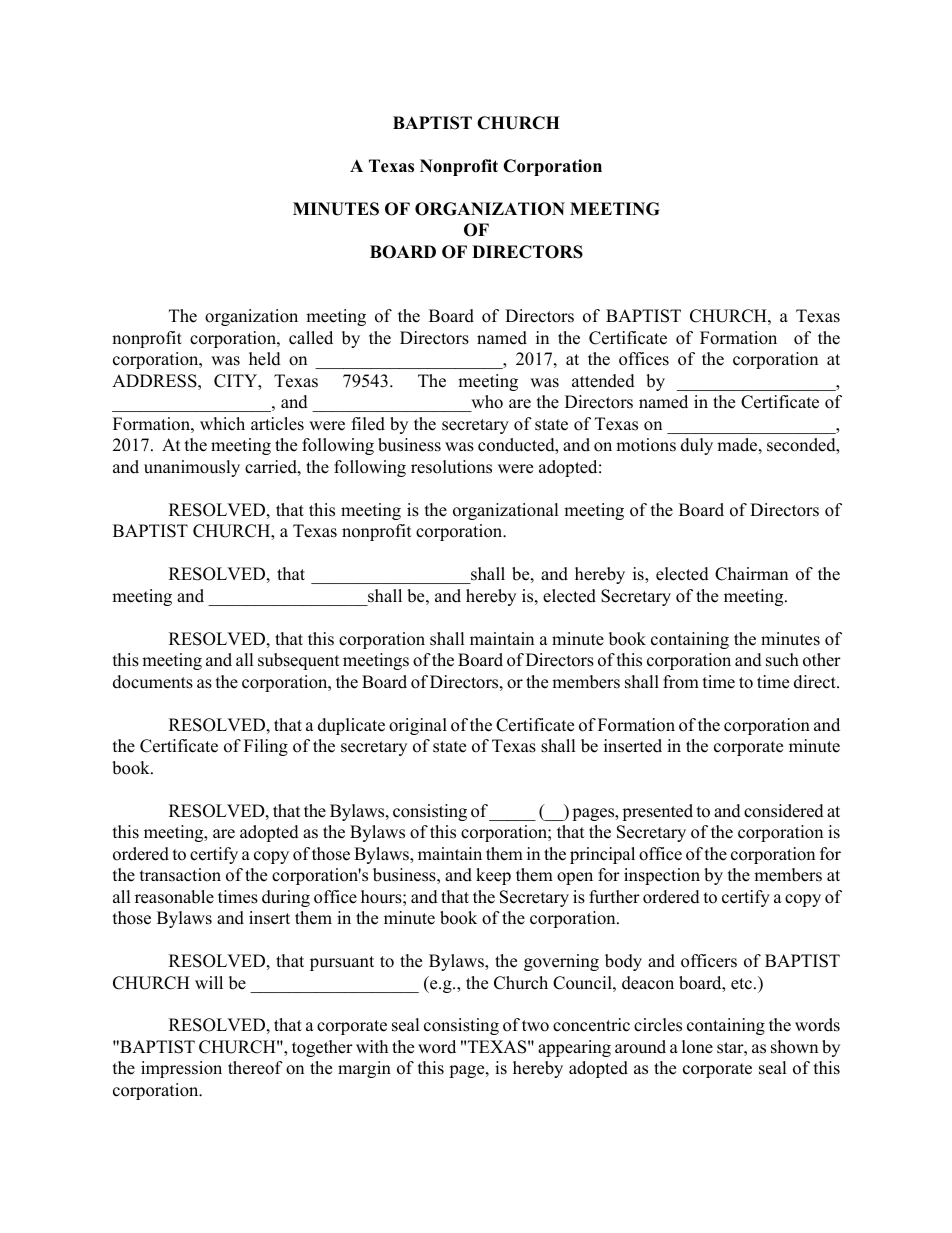 The image size is (952, 1233). What do you see at coordinates (255, 1068) in the screenshot?
I see `thereof` at bounding box center [255, 1068].
